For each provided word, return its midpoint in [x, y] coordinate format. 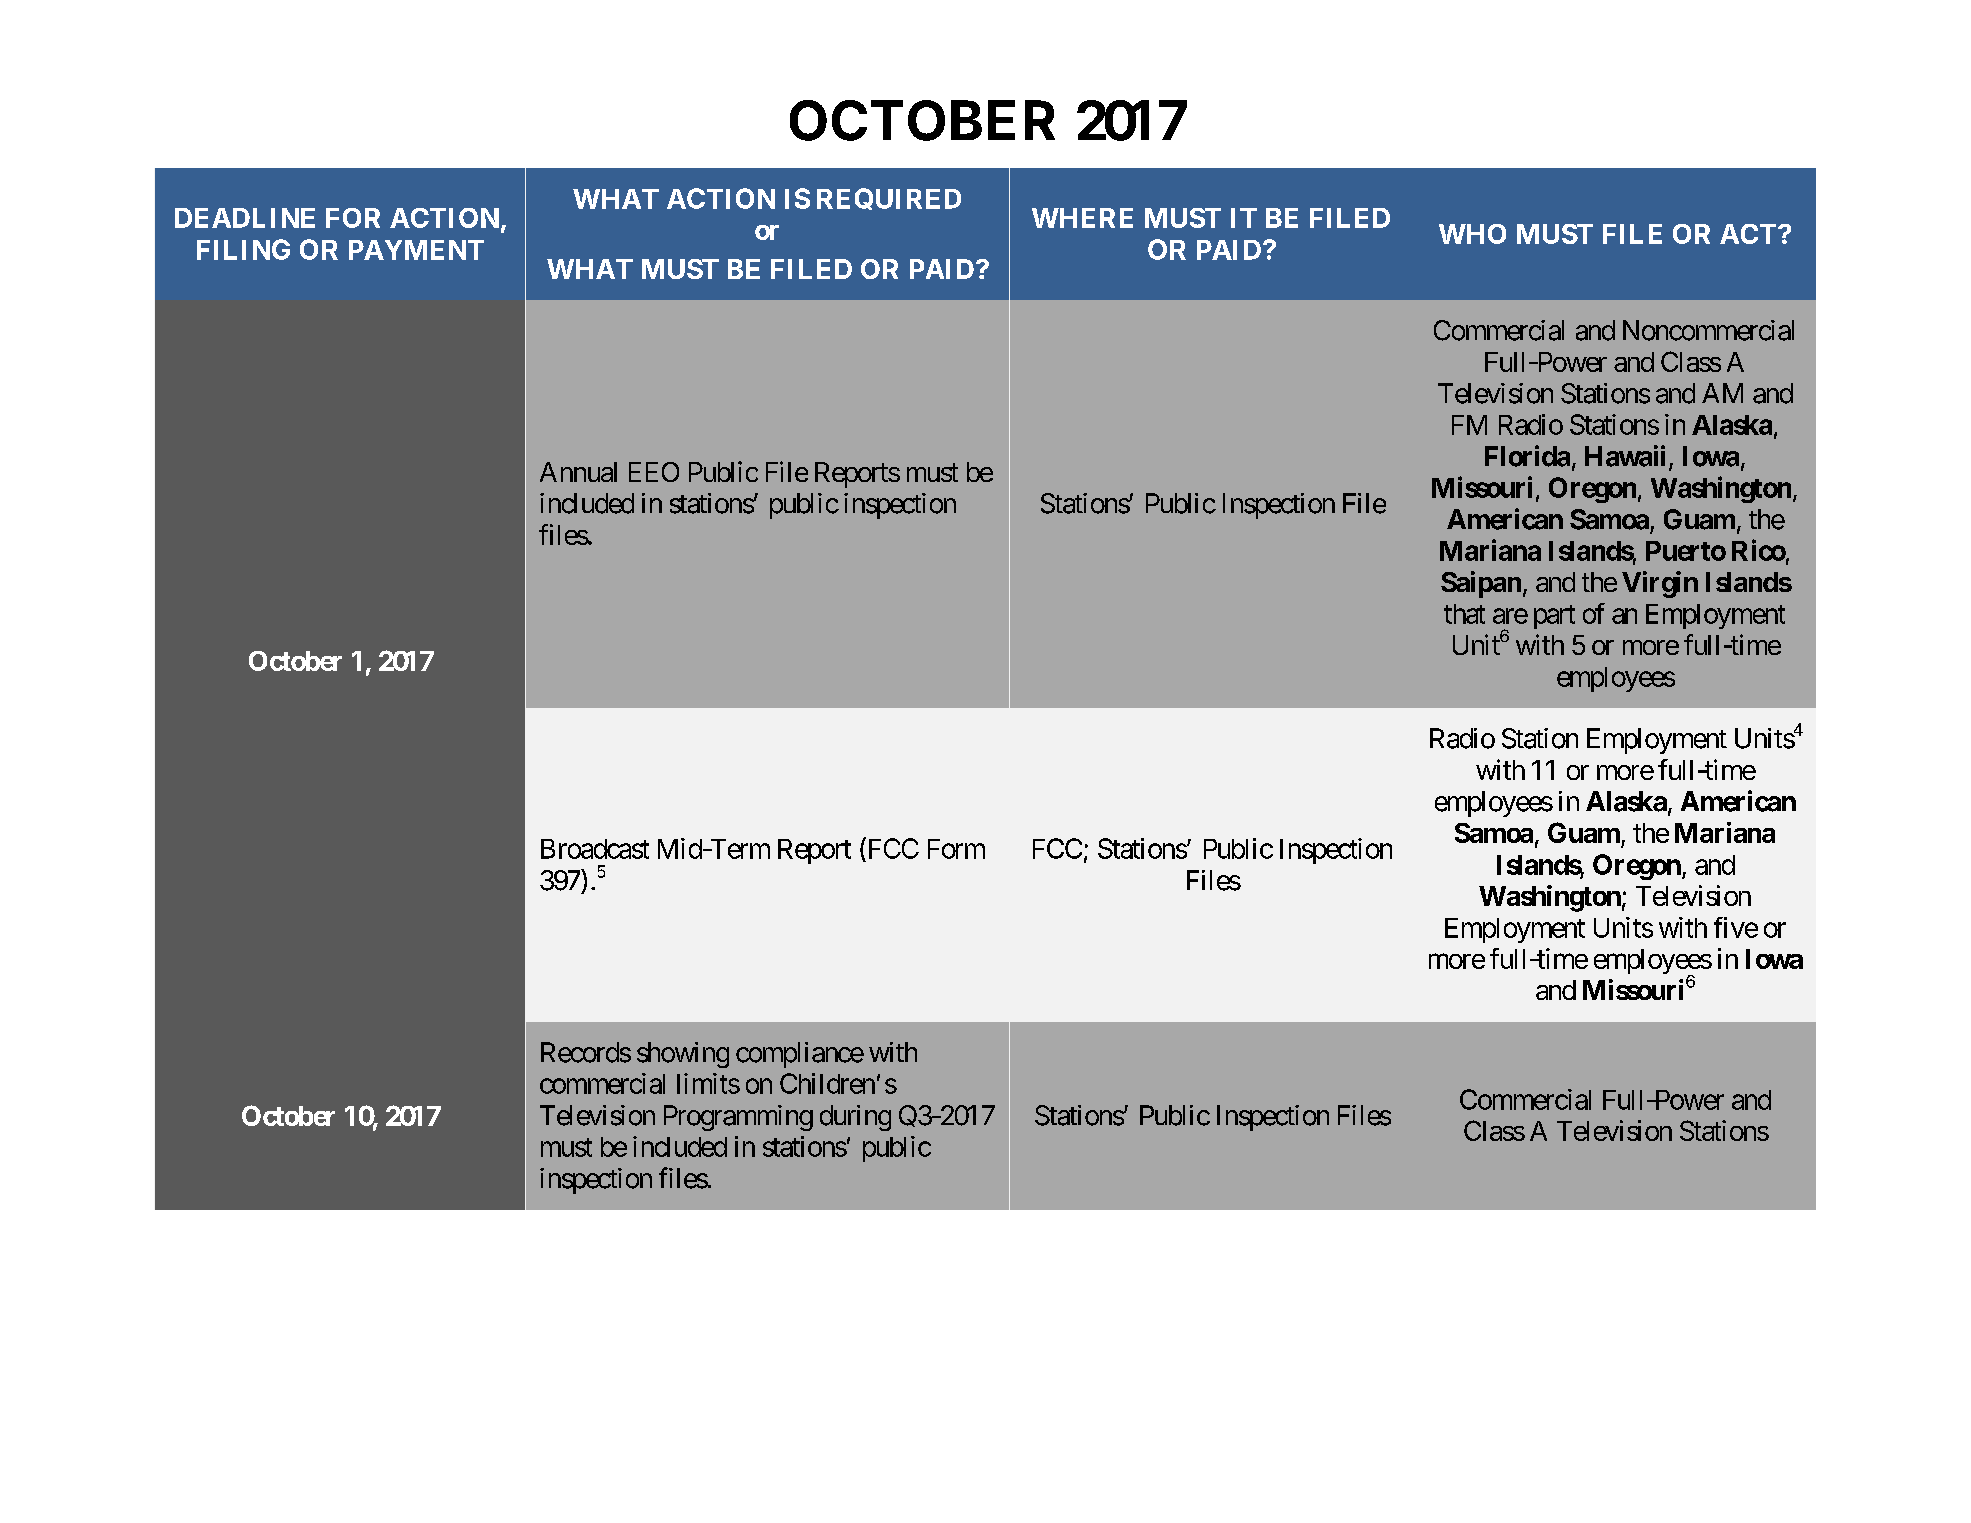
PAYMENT [416, 250]
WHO [1472, 234]
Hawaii [1625, 456]
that [1464, 614]
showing [683, 1055]
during [855, 1118]
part [1554, 617]
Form [956, 849]
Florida [1527, 456]
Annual [578, 472]
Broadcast [595, 849]
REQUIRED [889, 199]
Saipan [1481, 584]
